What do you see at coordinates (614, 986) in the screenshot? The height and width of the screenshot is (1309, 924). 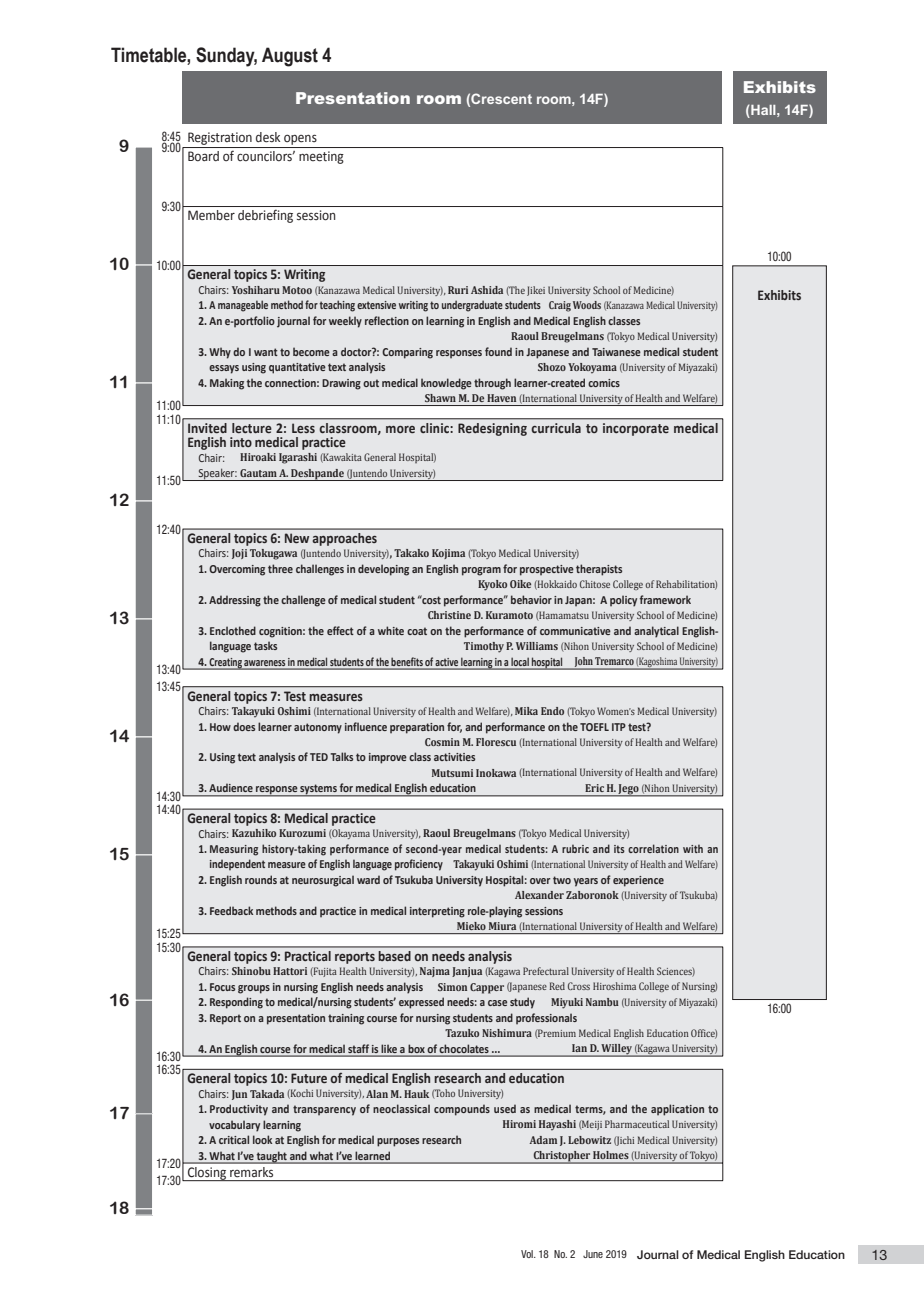 I see `Hiroshima` at bounding box center [614, 986].
